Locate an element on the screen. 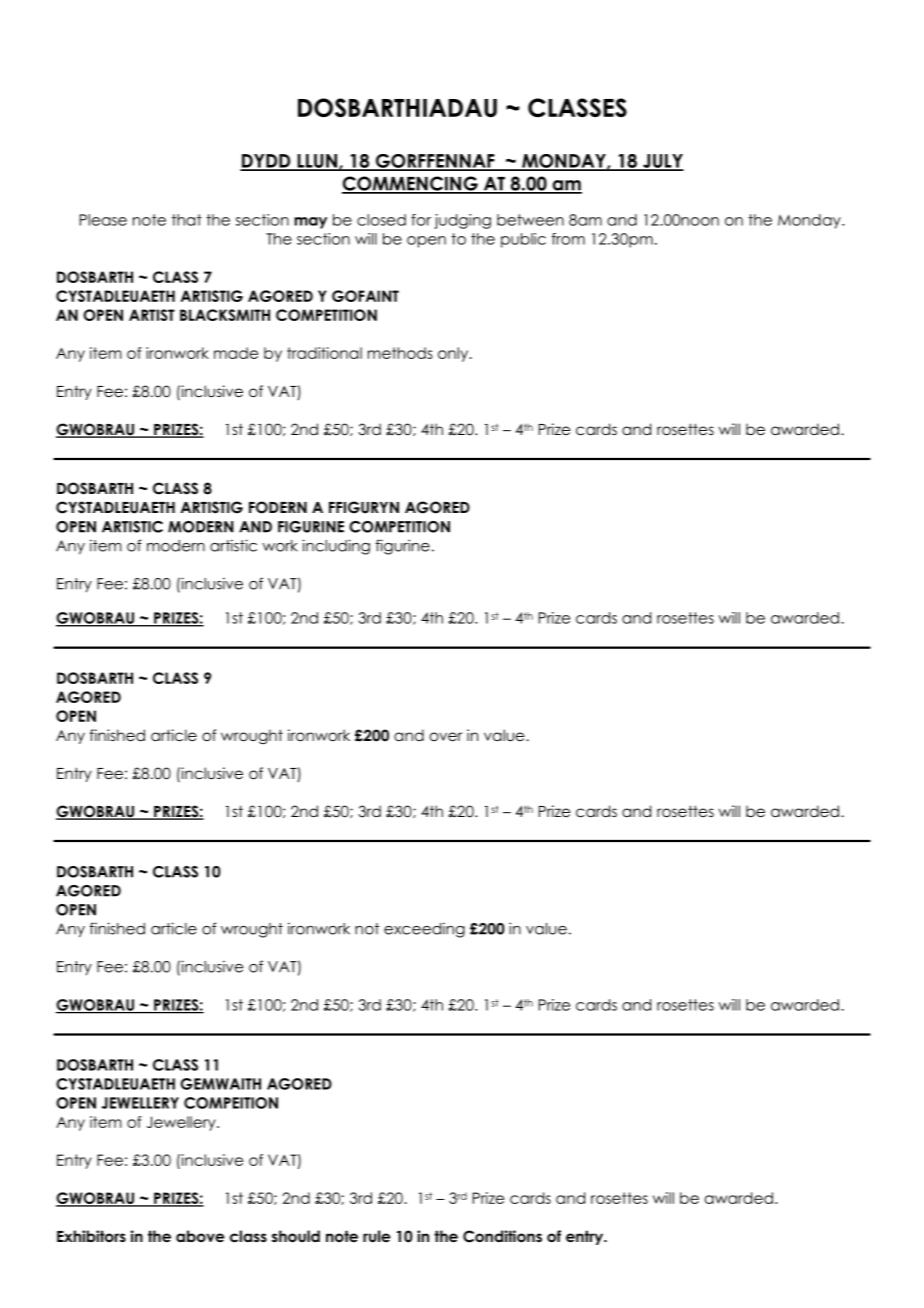 Image resolution: width=924 pixels, height=1308 pixels. rule is located at coordinates (377, 1236).
